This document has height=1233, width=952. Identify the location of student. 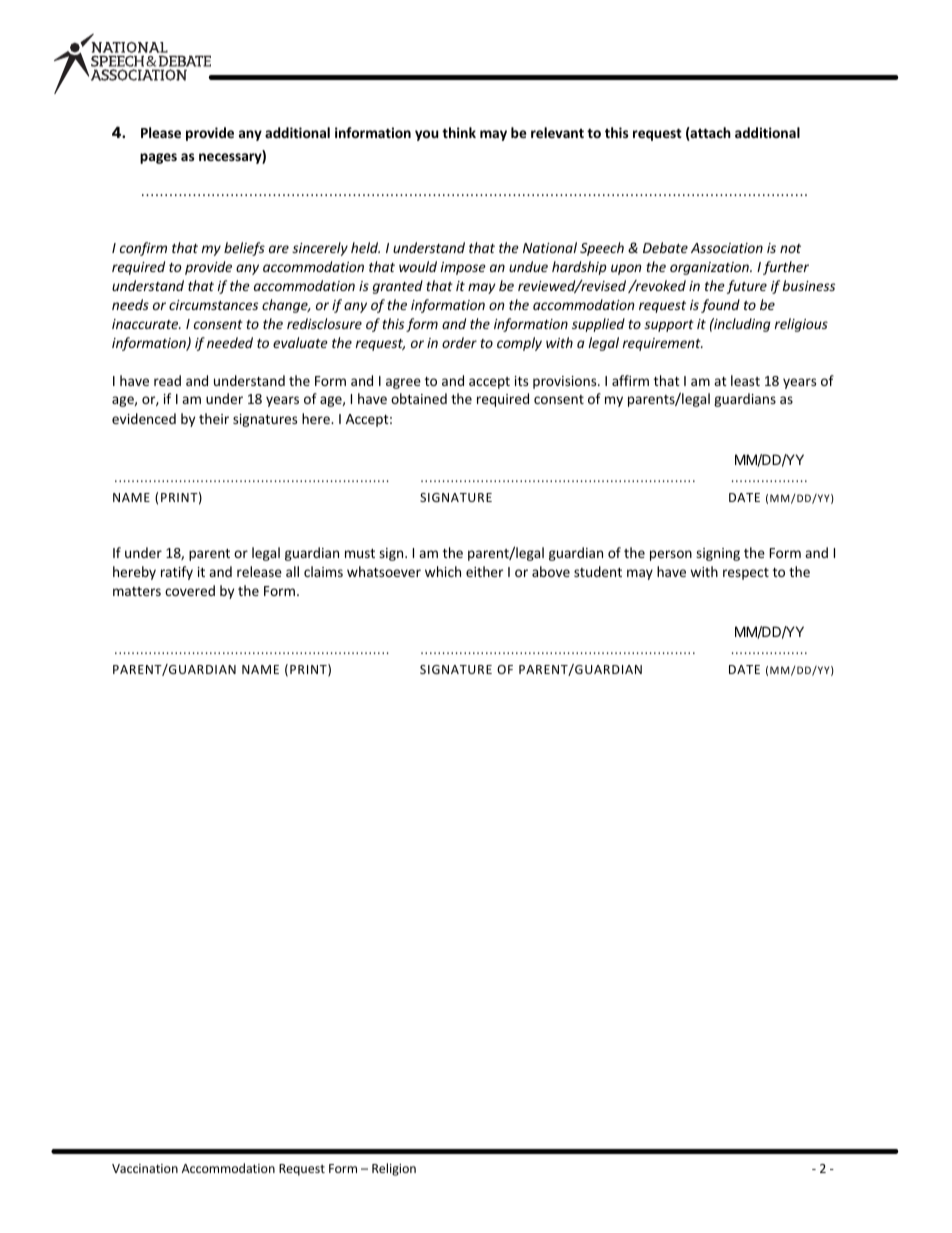
(598, 571).
